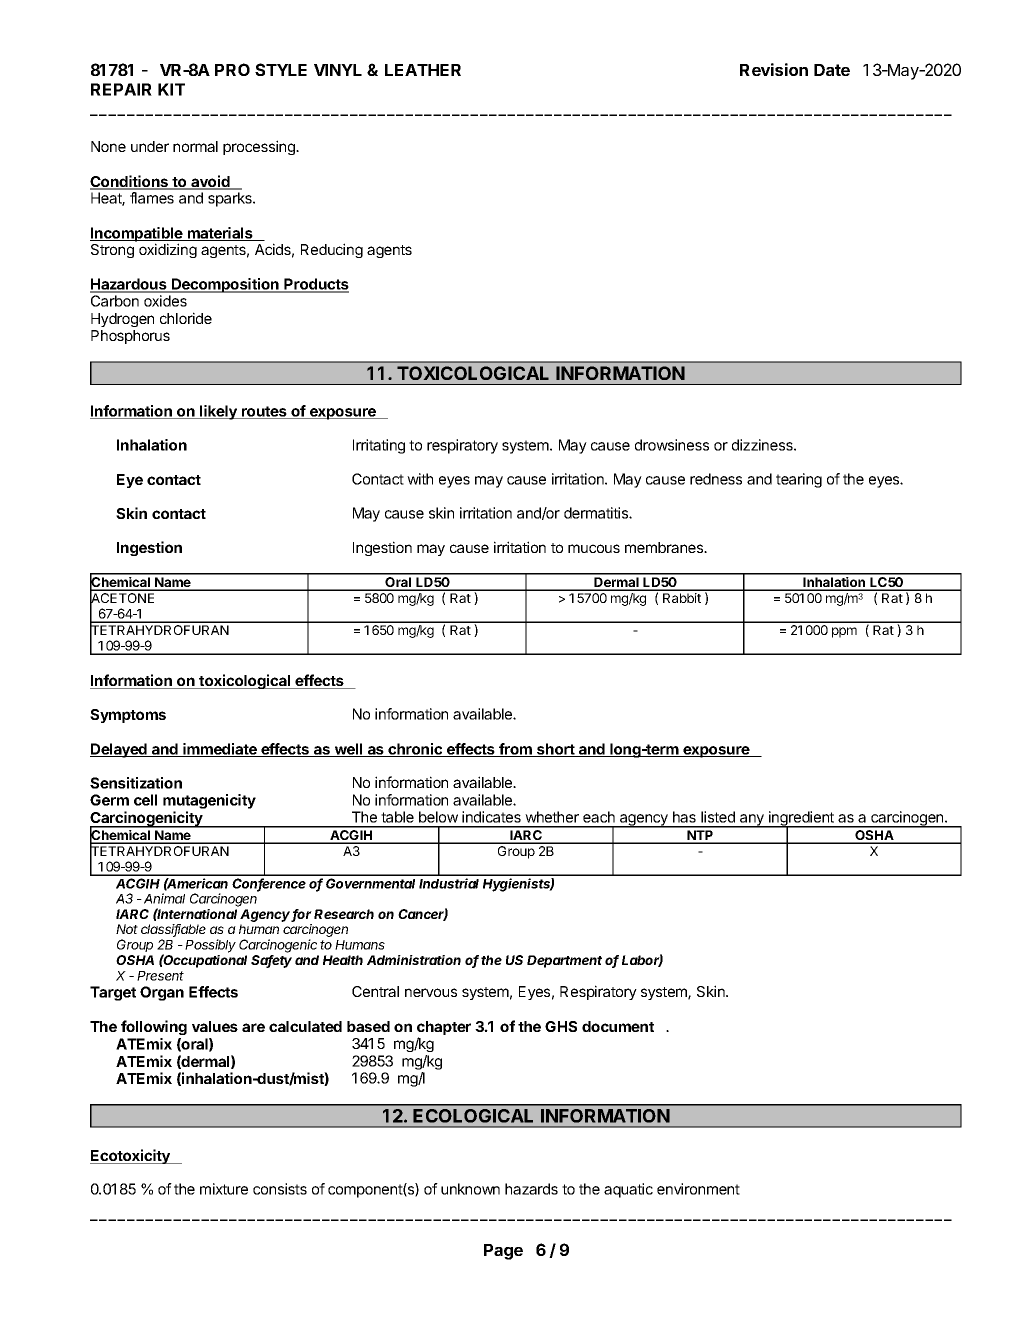 The height and width of the document is (1323, 1023). I want to click on Irritating, so click(379, 446).
